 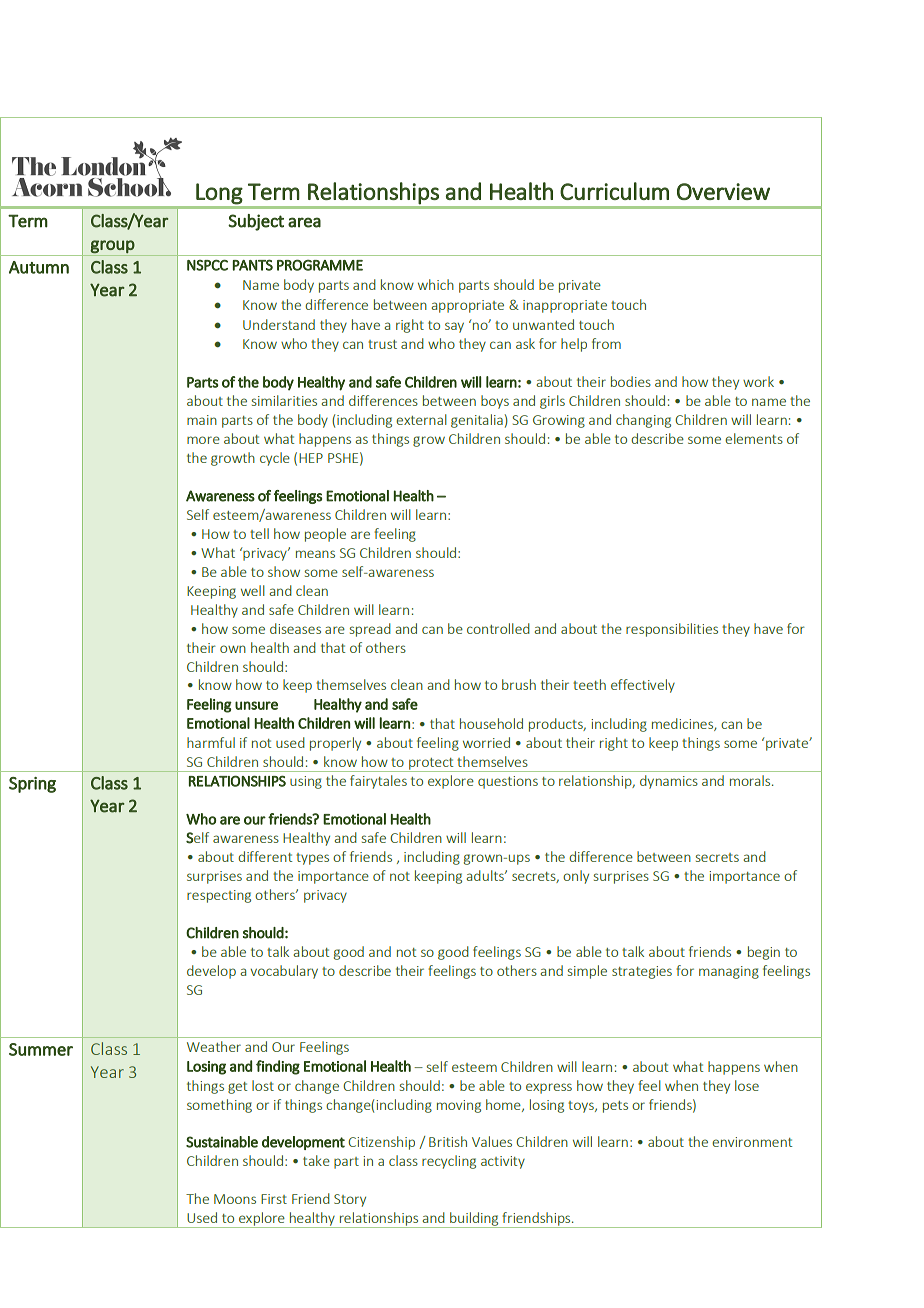 I want to click on Moons, so click(x=235, y=1199).
